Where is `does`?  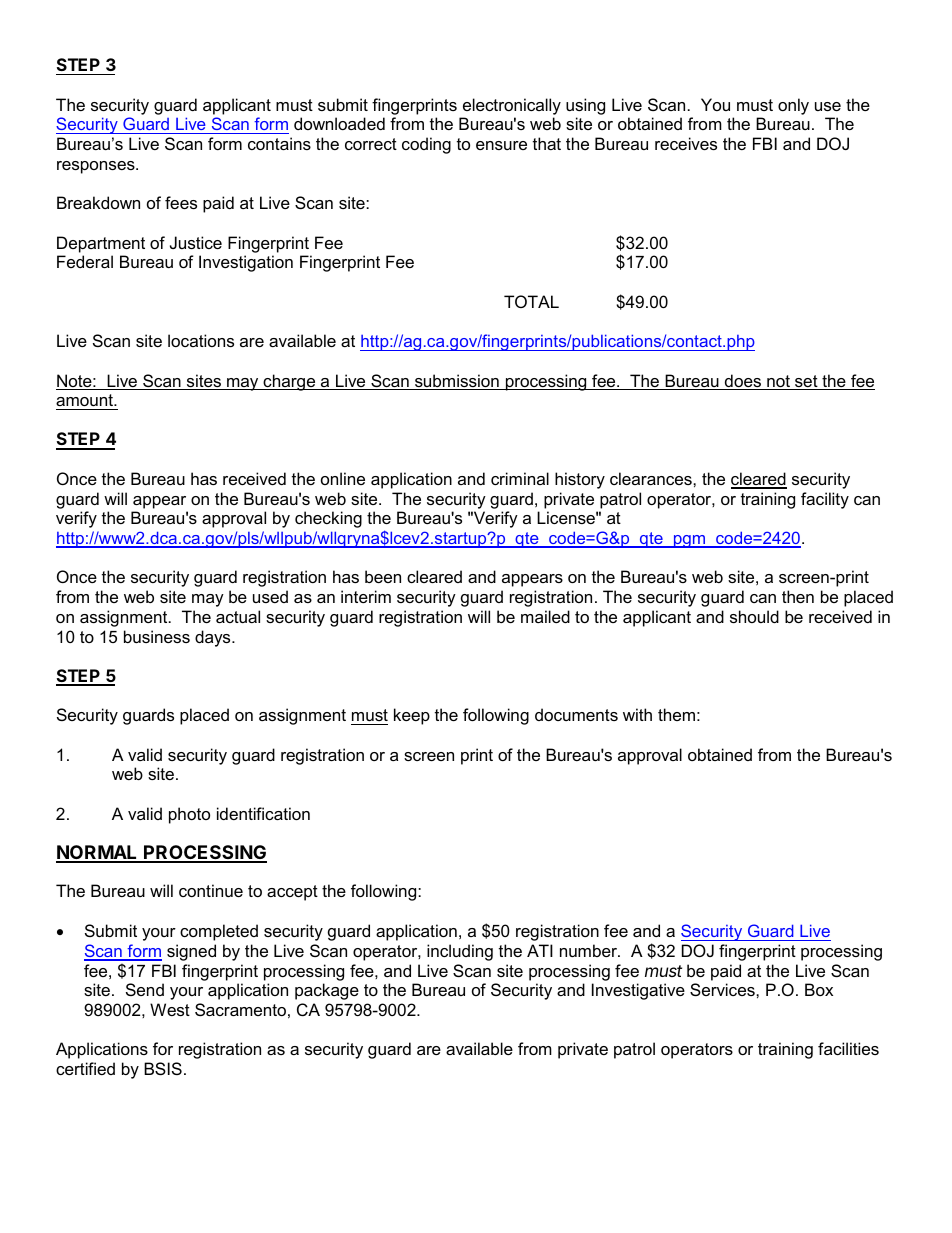
does is located at coordinates (743, 382).
